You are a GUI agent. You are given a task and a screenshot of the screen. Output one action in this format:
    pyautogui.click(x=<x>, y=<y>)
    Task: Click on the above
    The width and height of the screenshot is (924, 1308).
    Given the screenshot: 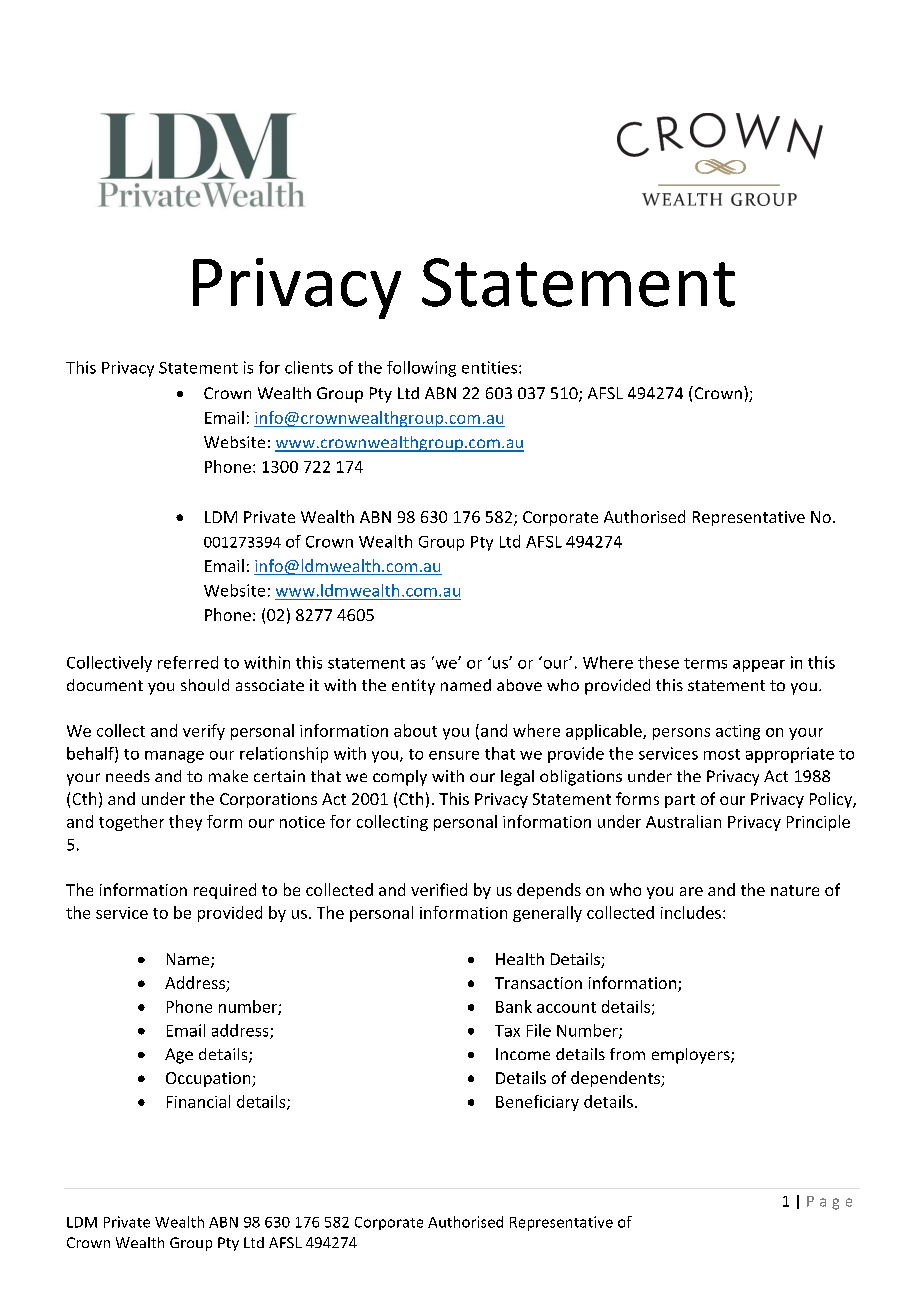 What is the action you would take?
    pyautogui.click(x=519, y=685)
